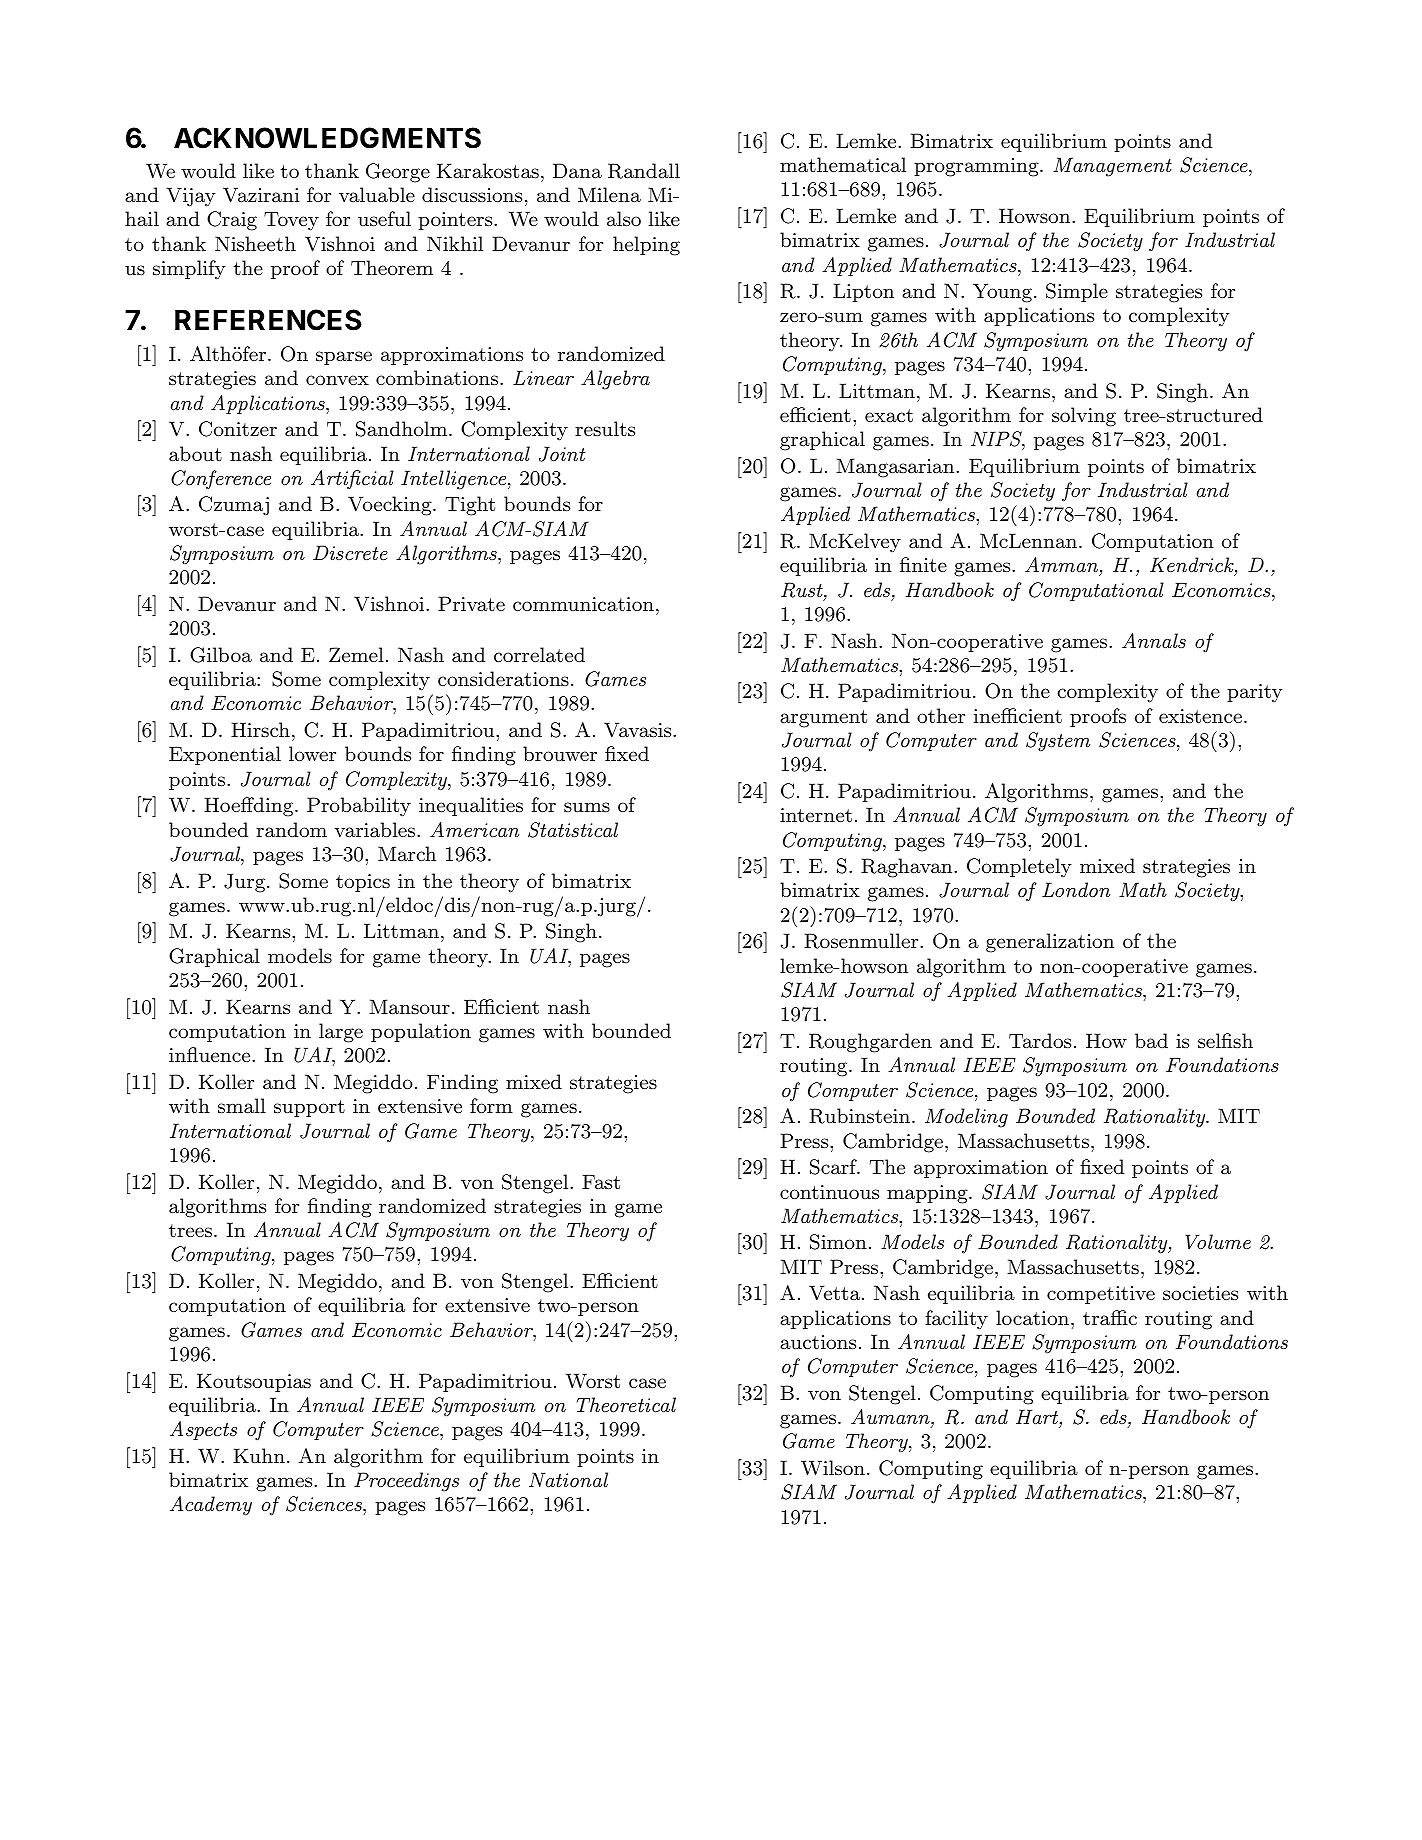  I want to click on Randall, so click(644, 171).
